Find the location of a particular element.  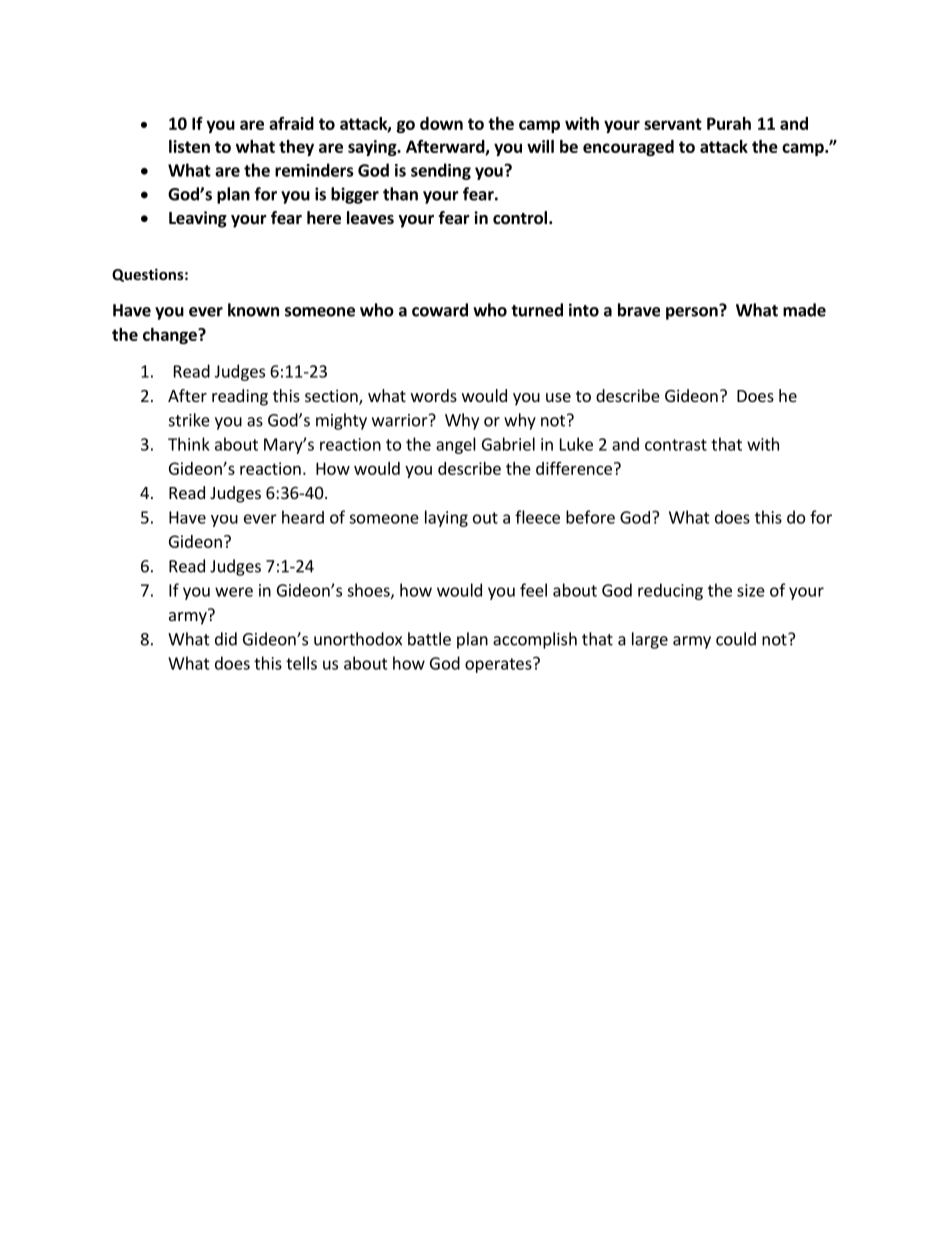

did is located at coordinates (226, 639).
